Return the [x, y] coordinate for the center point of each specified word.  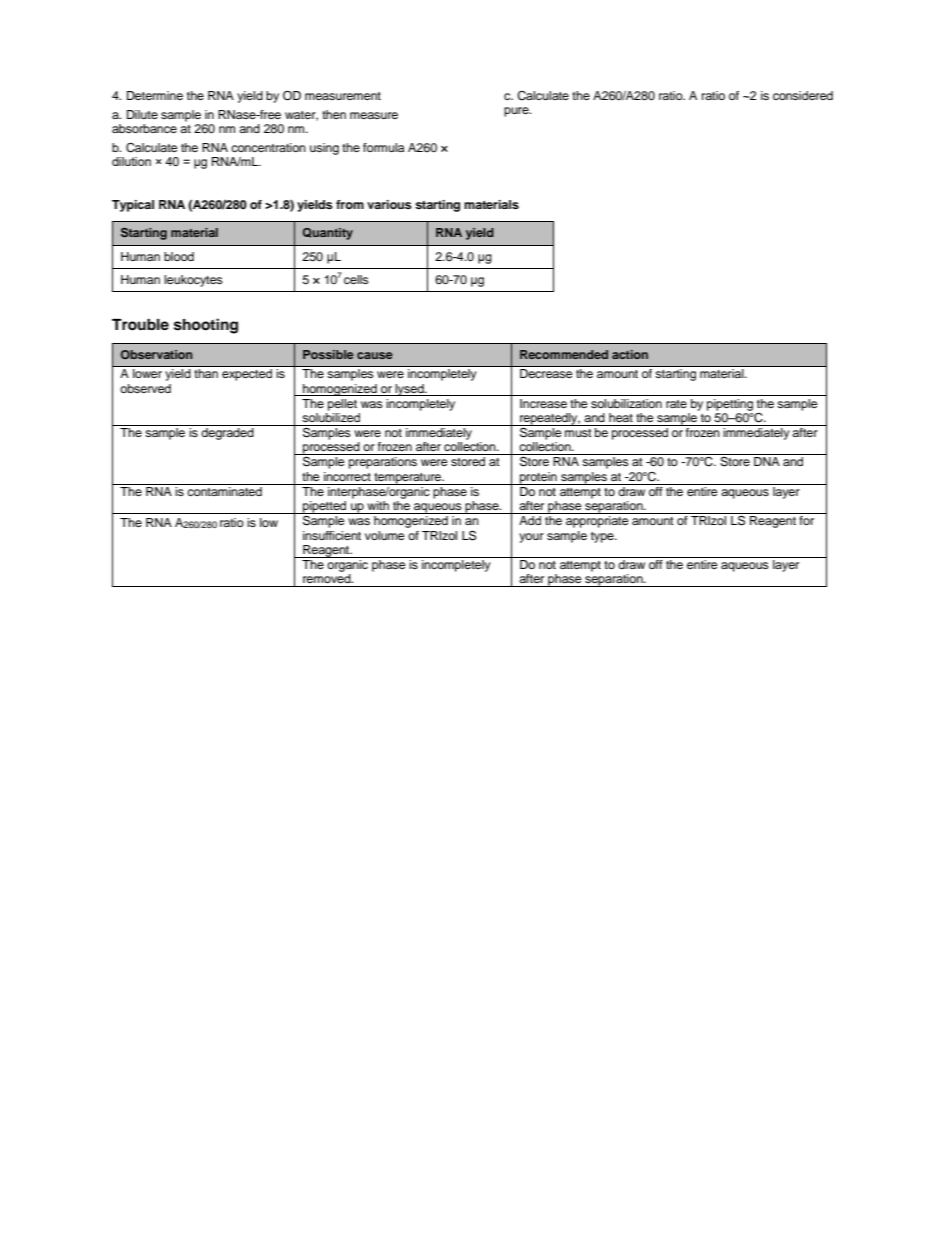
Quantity [328, 234]
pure [517, 112]
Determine [155, 95]
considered [803, 95]
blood [179, 256]
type [603, 537]
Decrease [546, 373]
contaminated [225, 490]
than [206, 373]
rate [676, 404]
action [630, 354]
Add [530, 520]
